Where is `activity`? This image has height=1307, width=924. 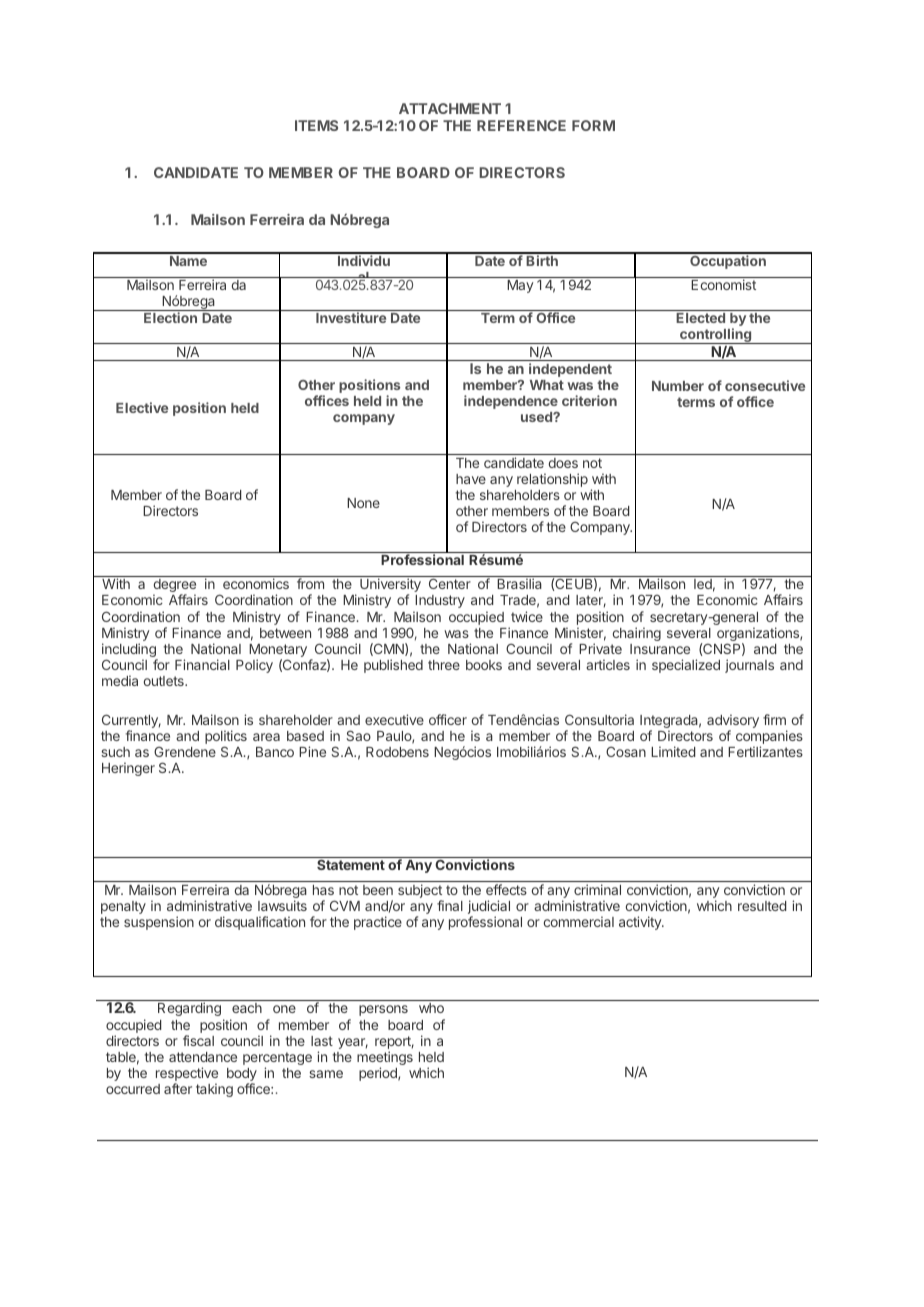 activity is located at coordinates (641, 923).
